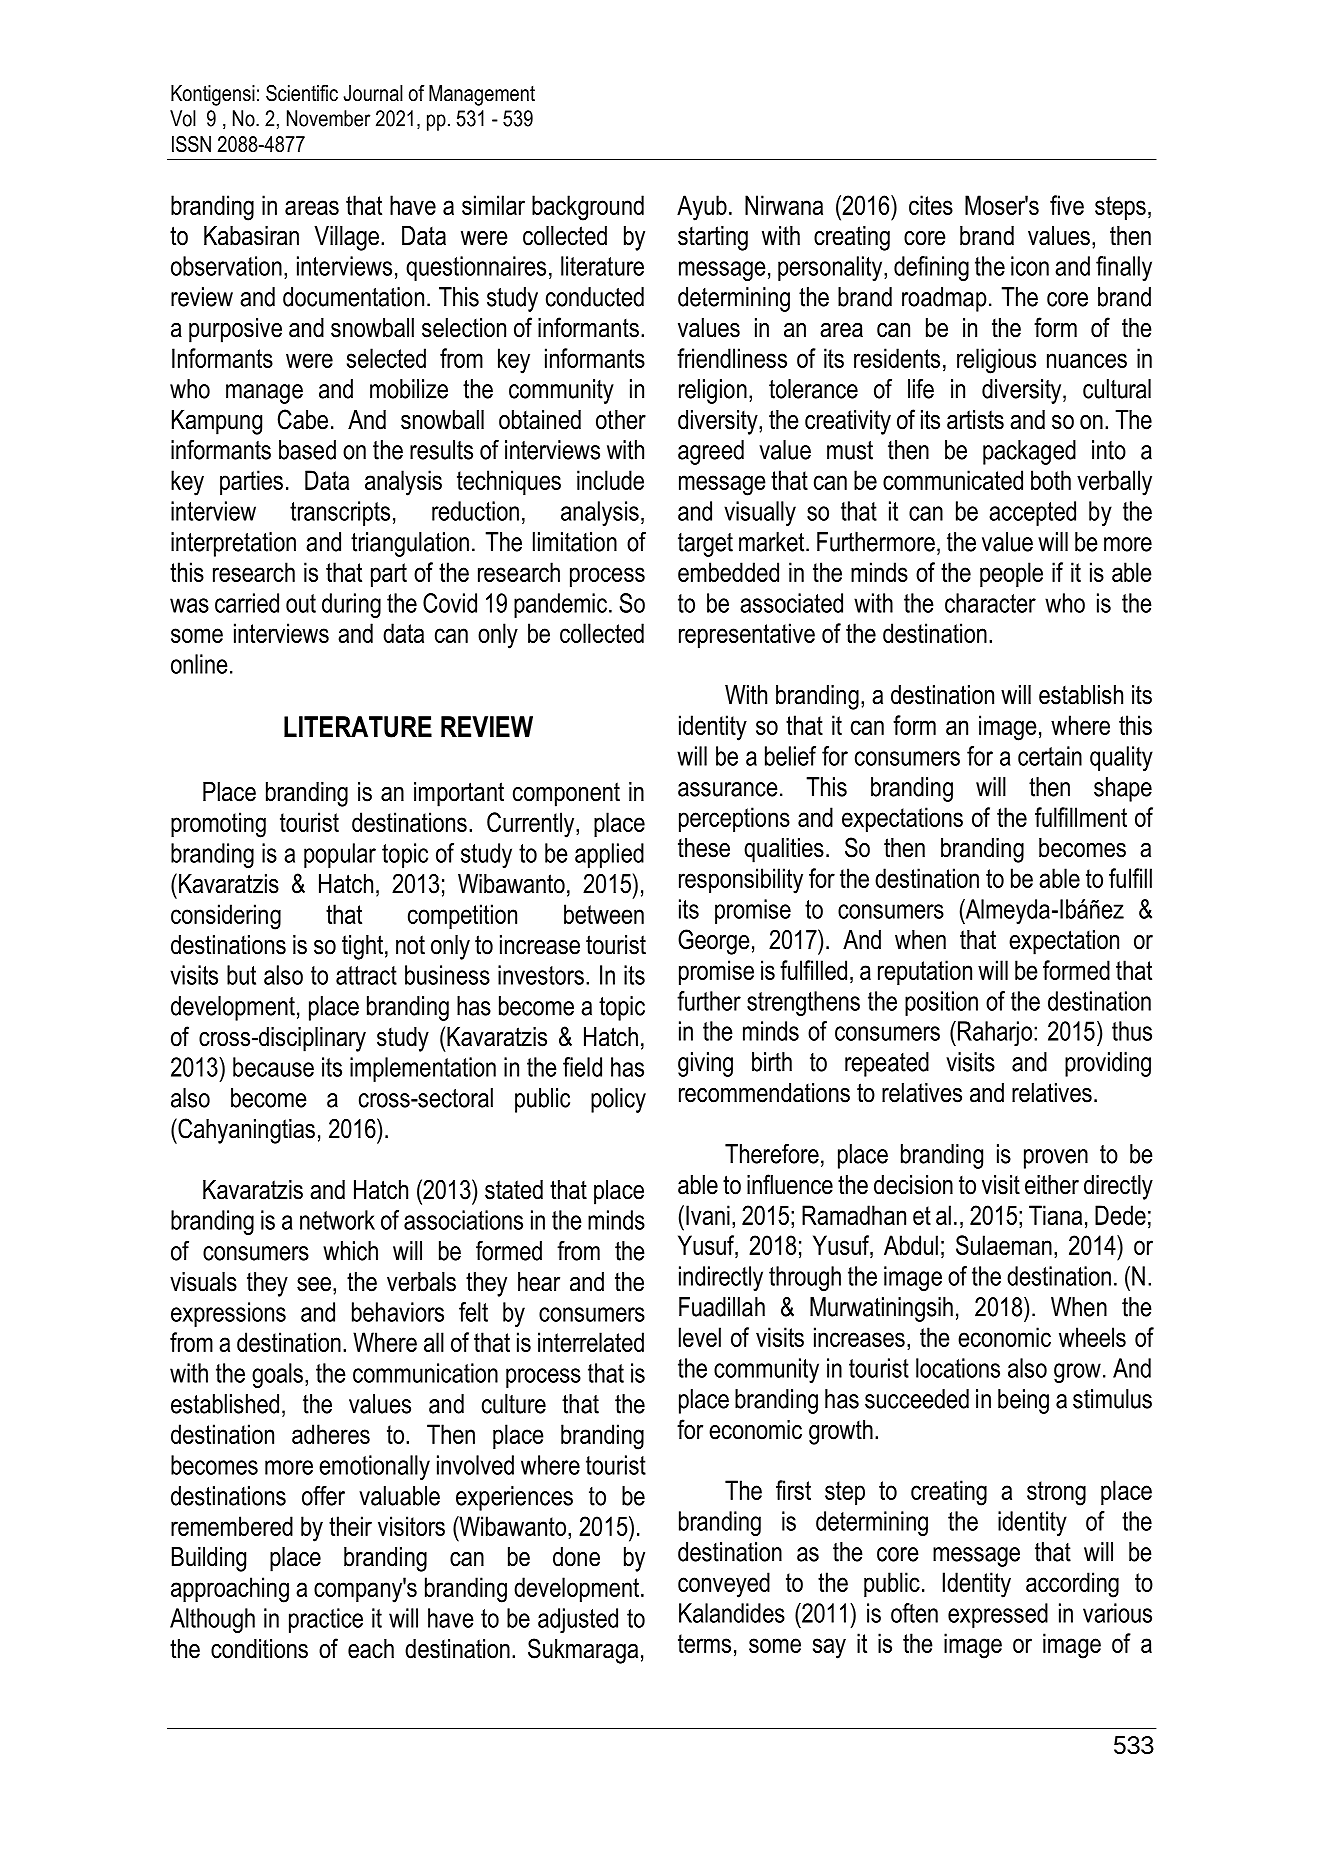 The image size is (1323, 1871). What do you see at coordinates (326, 1620) in the image?
I see `practice` at bounding box center [326, 1620].
